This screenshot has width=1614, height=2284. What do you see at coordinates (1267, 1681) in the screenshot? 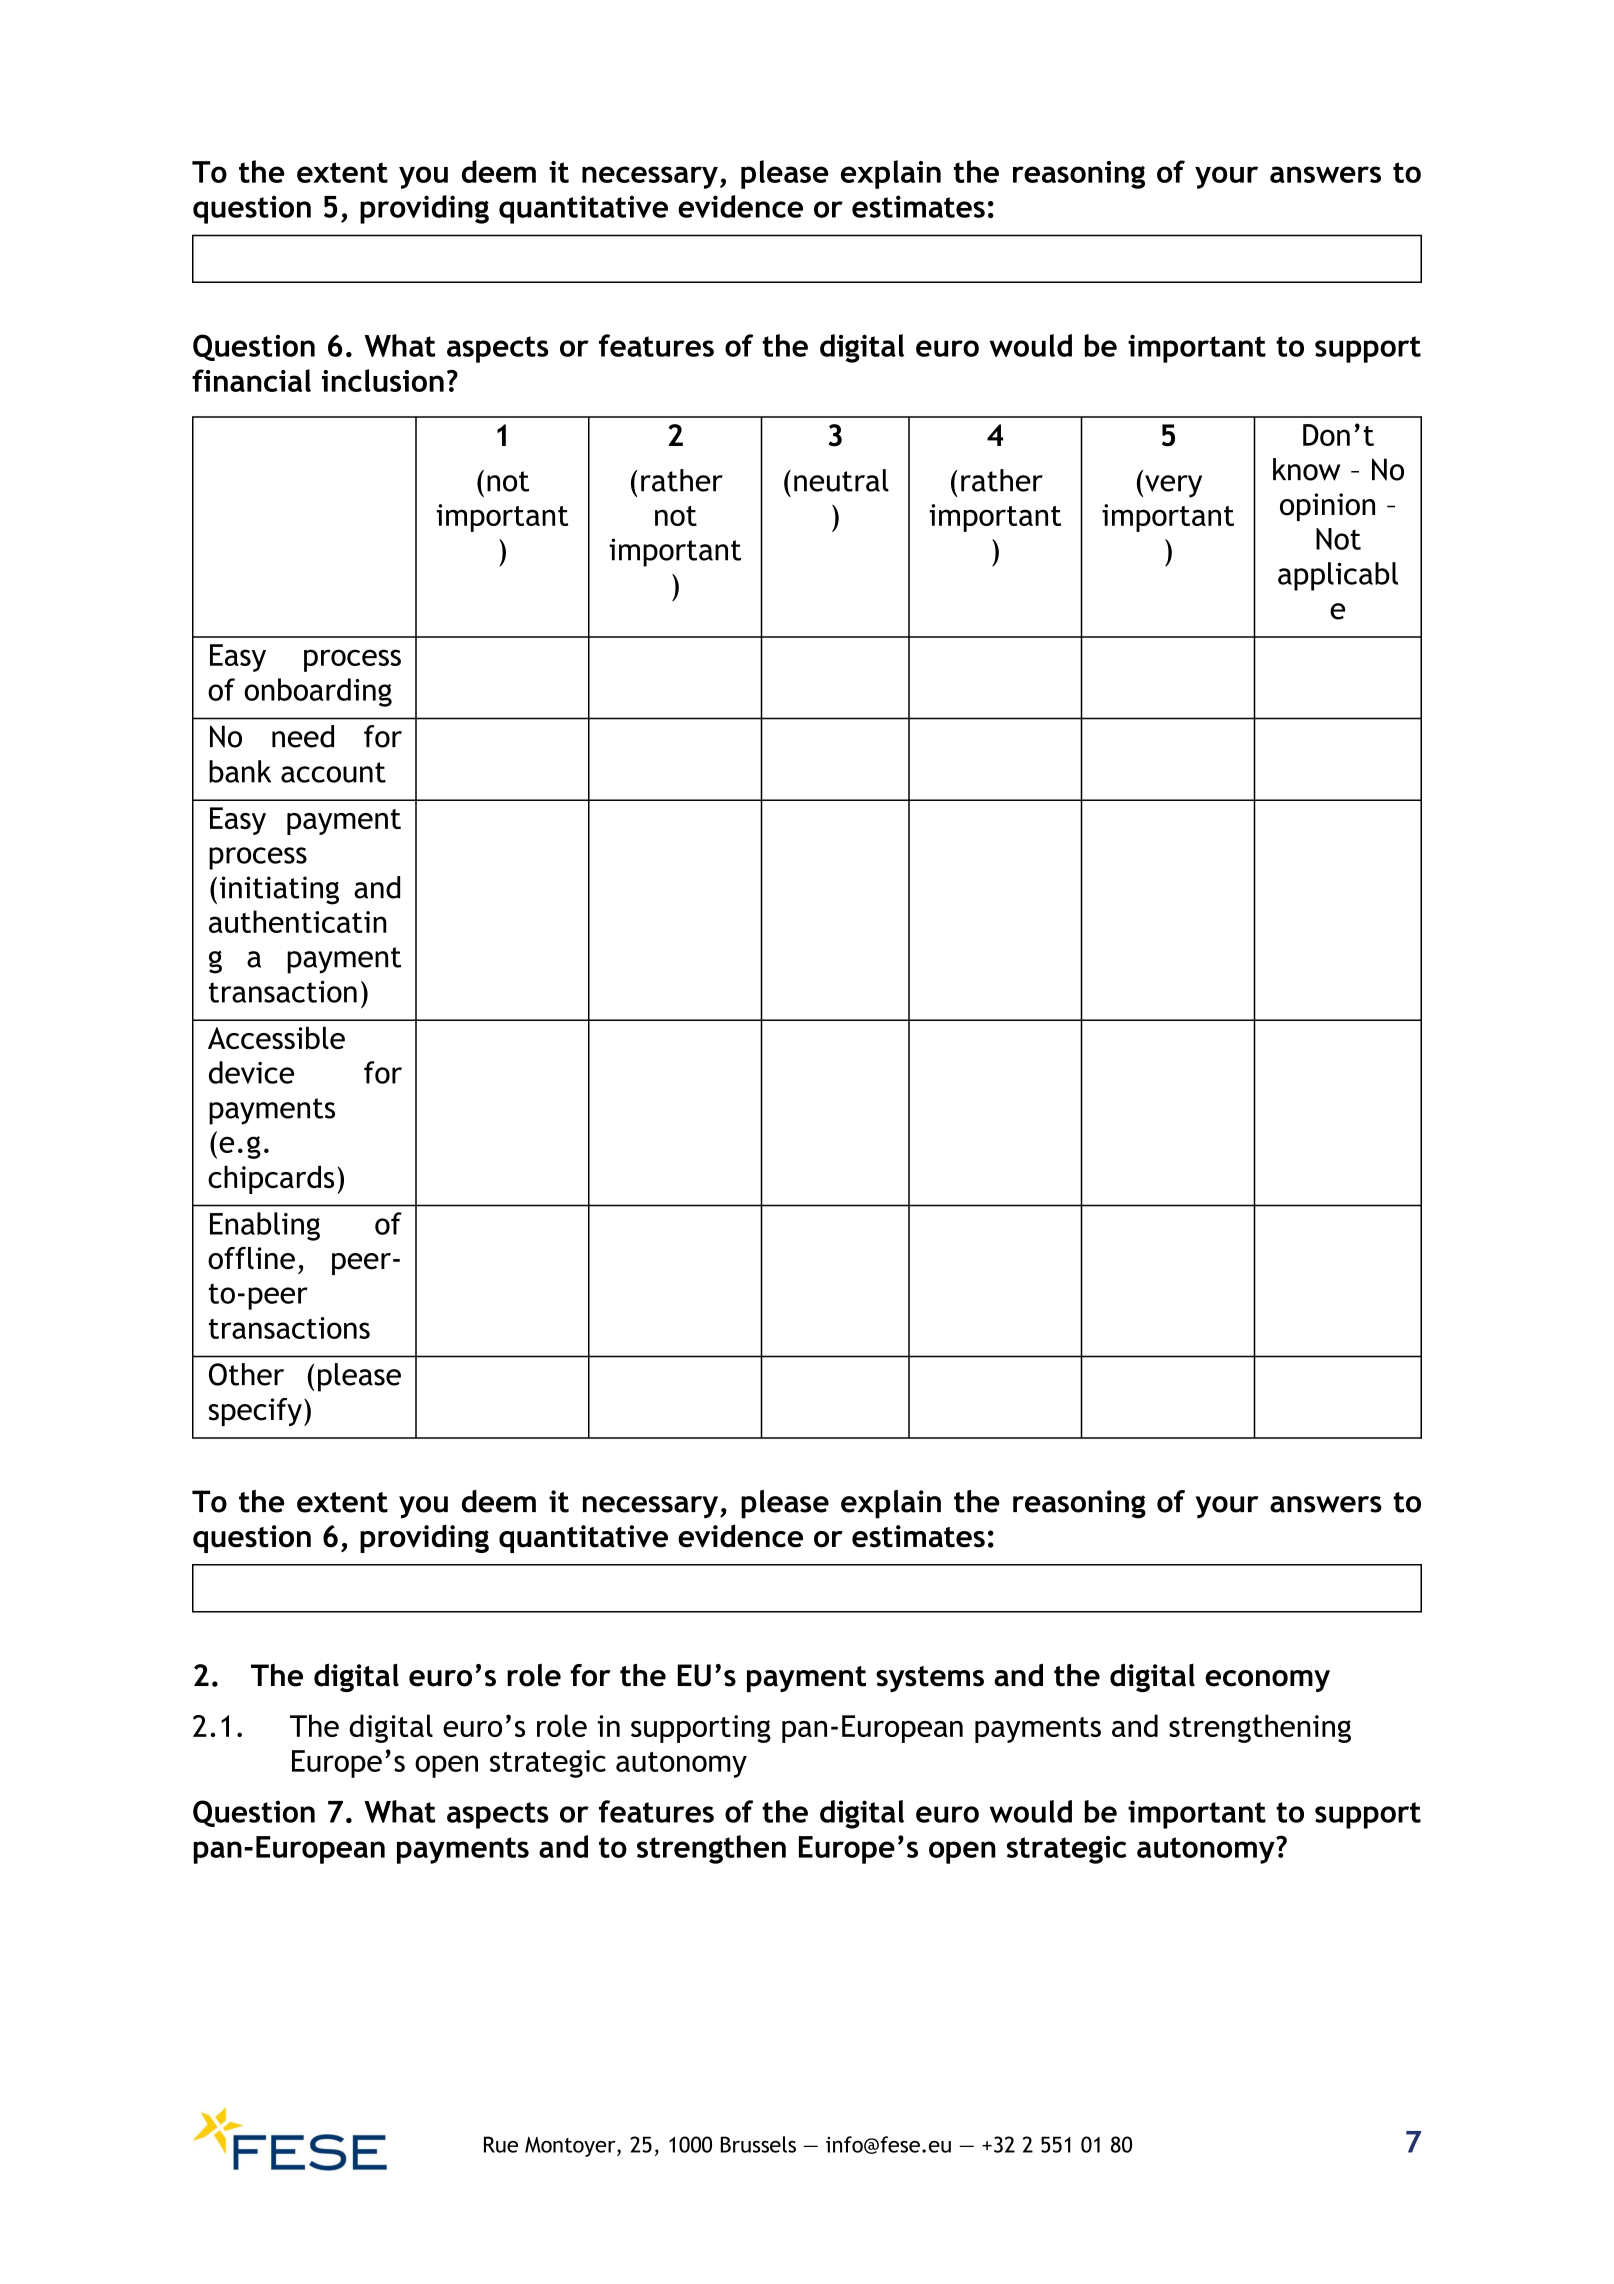
I see `economy` at bounding box center [1267, 1681].
